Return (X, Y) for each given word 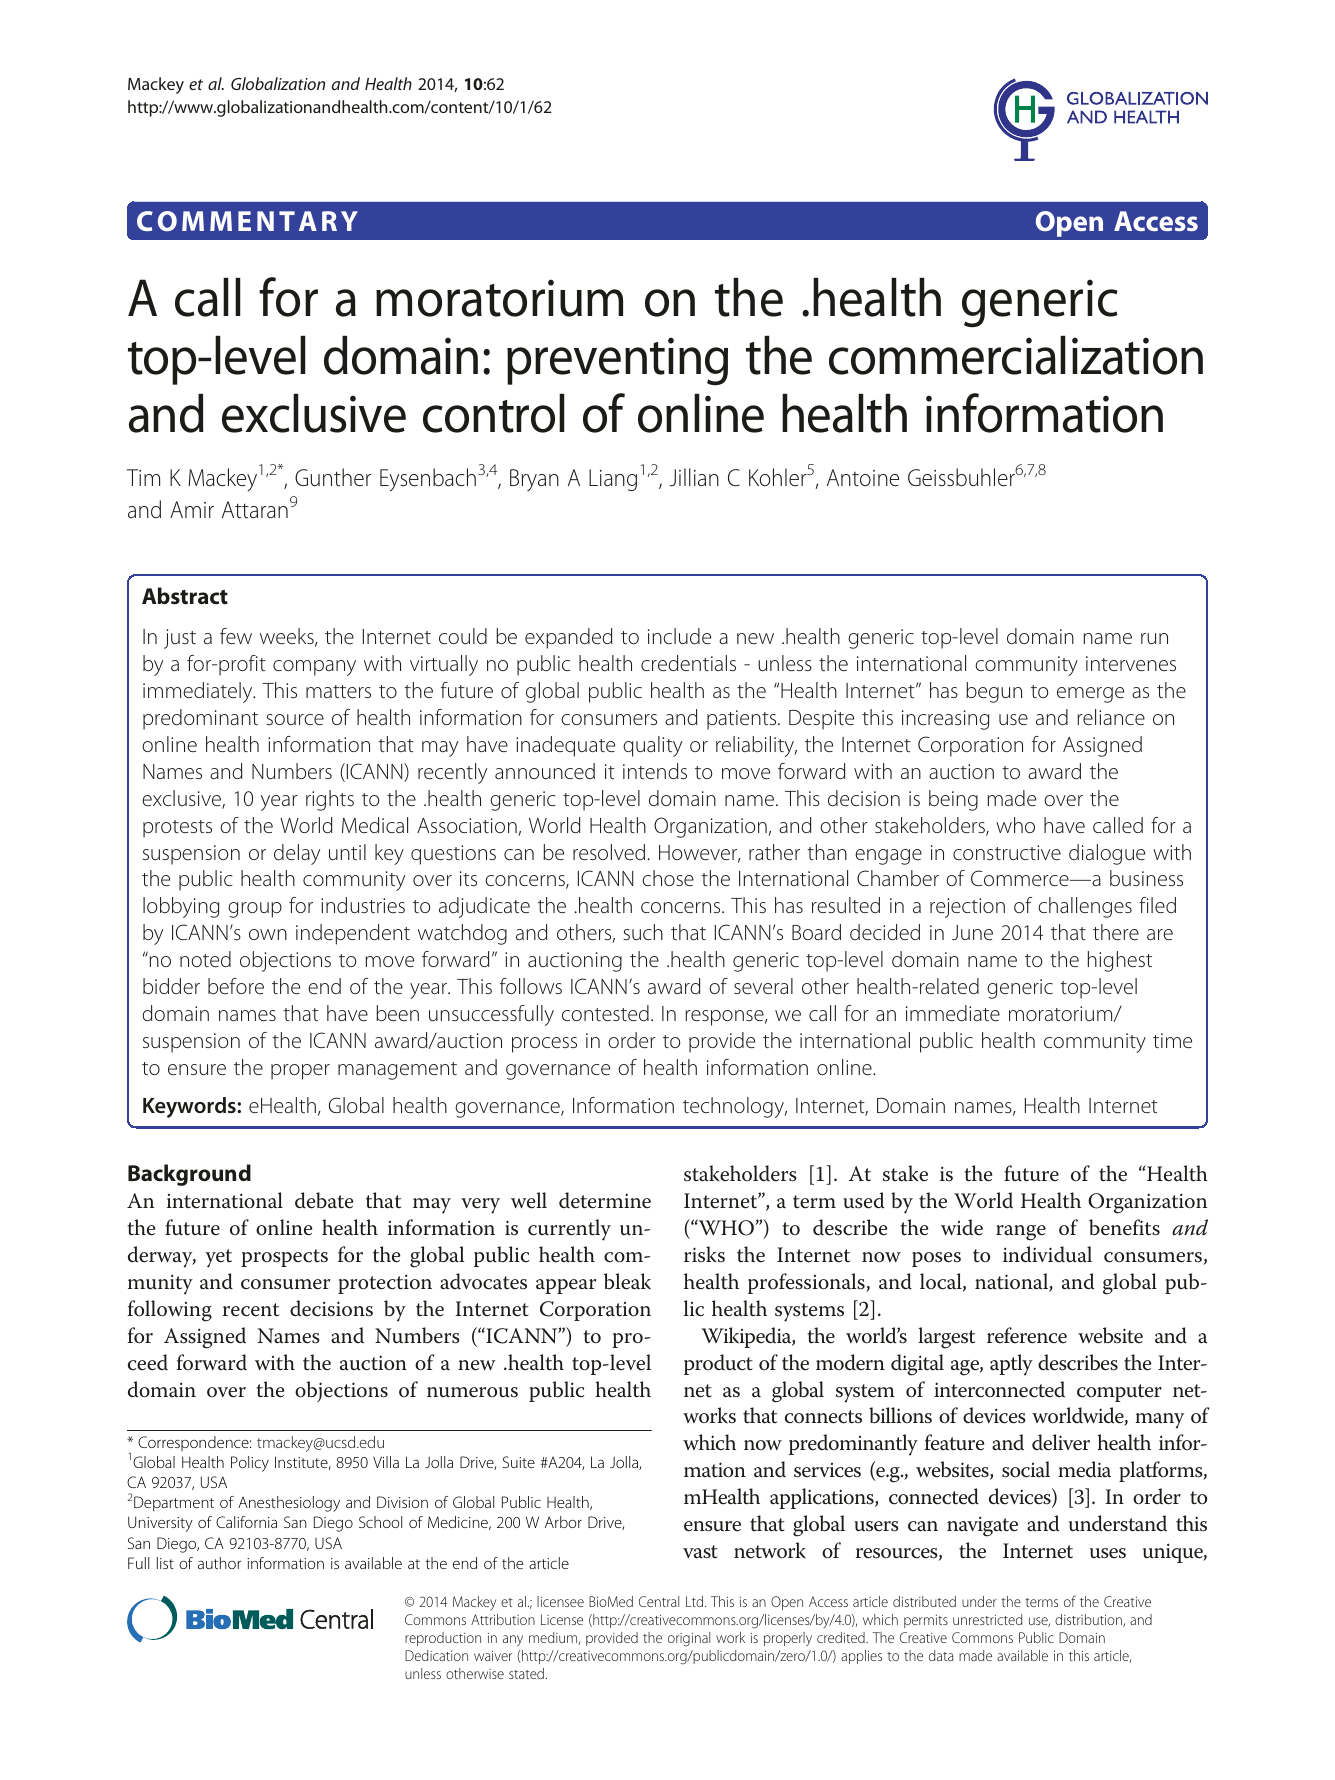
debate (324, 1200)
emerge (1090, 695)
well (529, 1200)
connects (823, 1417)
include (679, 636)
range (1021, 1233)
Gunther (333, 477)
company (314, 668)
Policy (250, 1464)
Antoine (863, 478)
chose (668, 878)
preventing (617, 361)
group (255, 910)
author (219, 1563)
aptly (1011, 1365)
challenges (1085, 907)
